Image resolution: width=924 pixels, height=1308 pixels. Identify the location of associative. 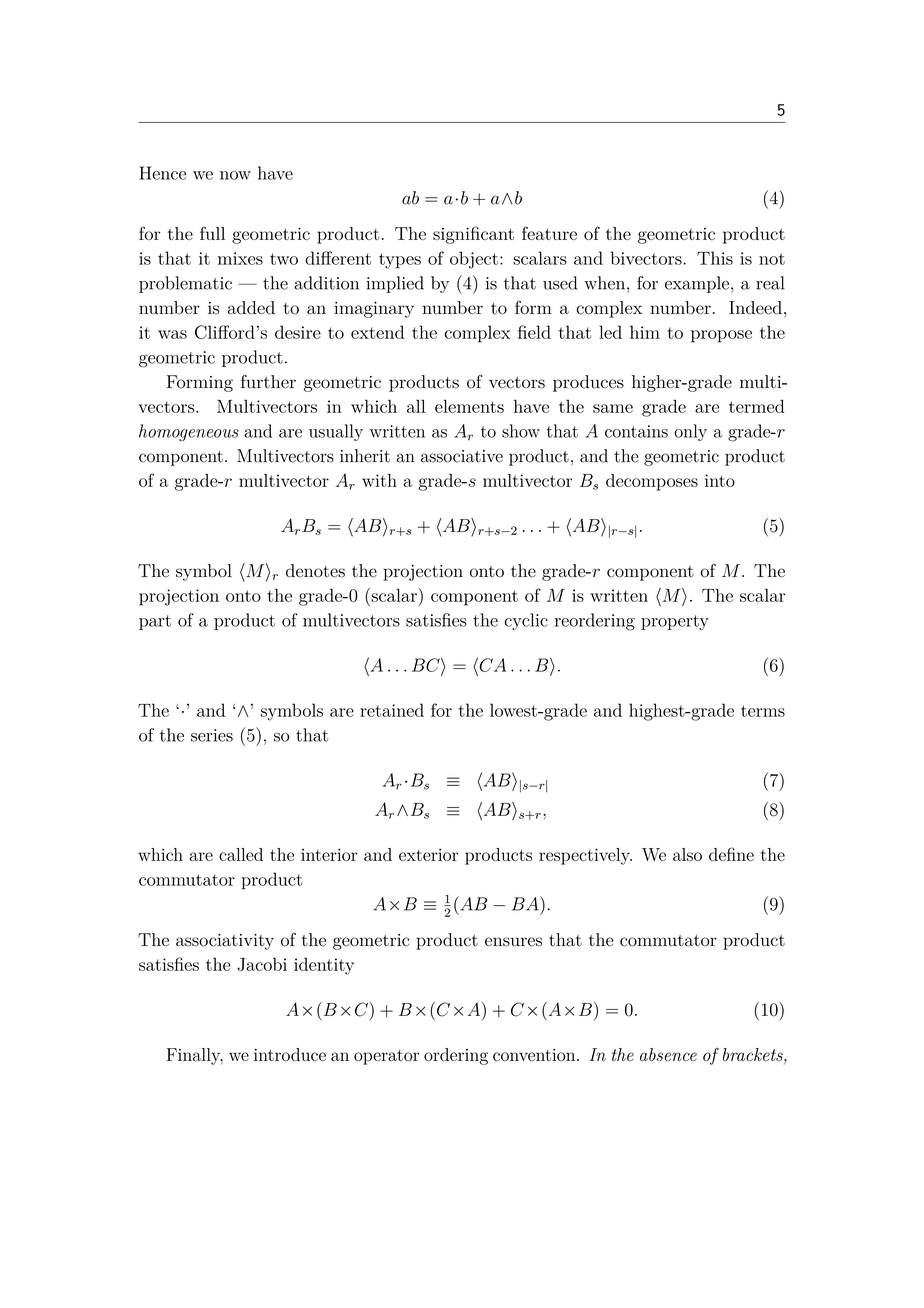
(462, 456).
